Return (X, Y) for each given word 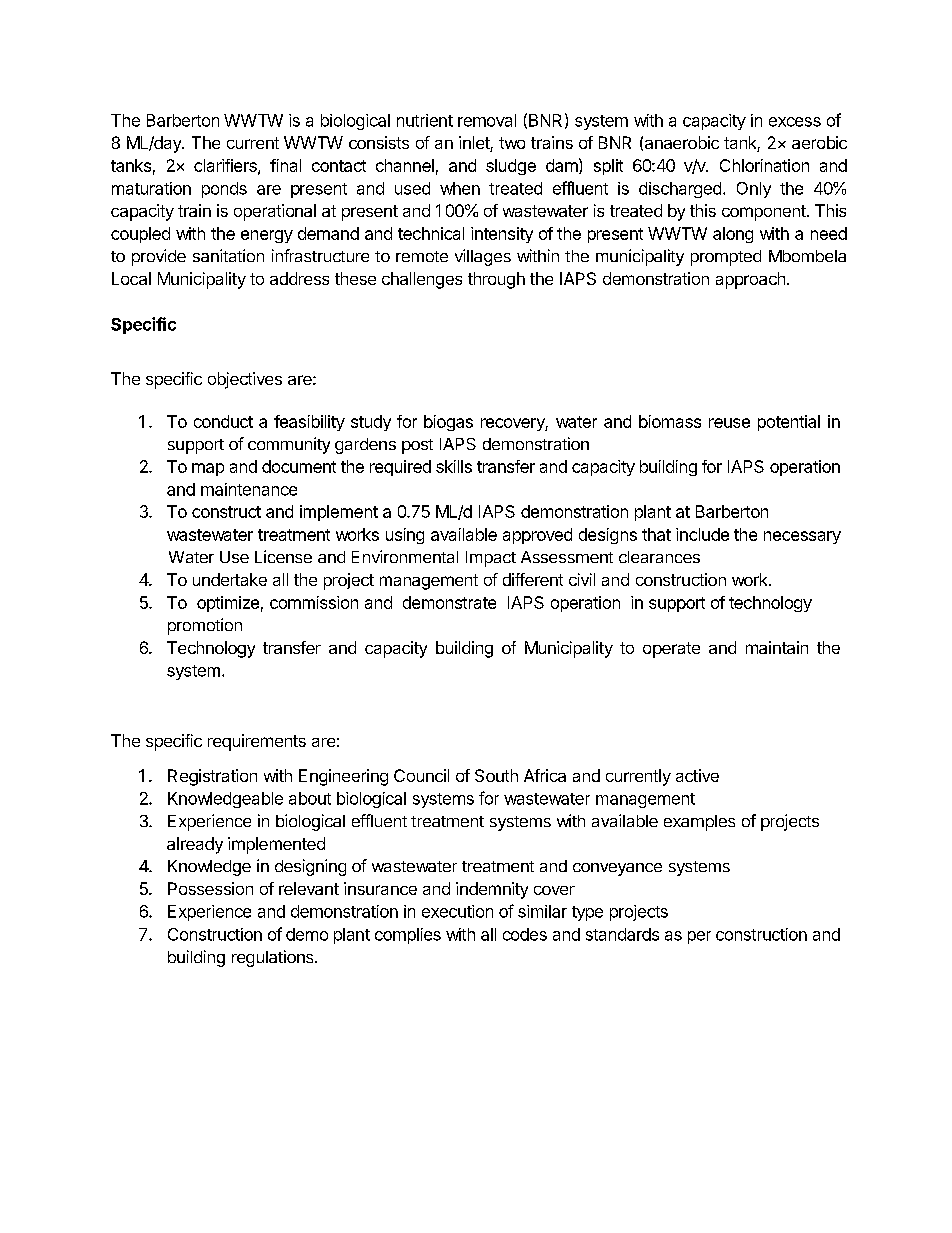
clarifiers (226, 166)
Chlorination (764, 165)
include (702, 534)
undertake (230, 579)
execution (457, 911)
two (512, 143)
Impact (491, 559)
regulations (274, 958)
